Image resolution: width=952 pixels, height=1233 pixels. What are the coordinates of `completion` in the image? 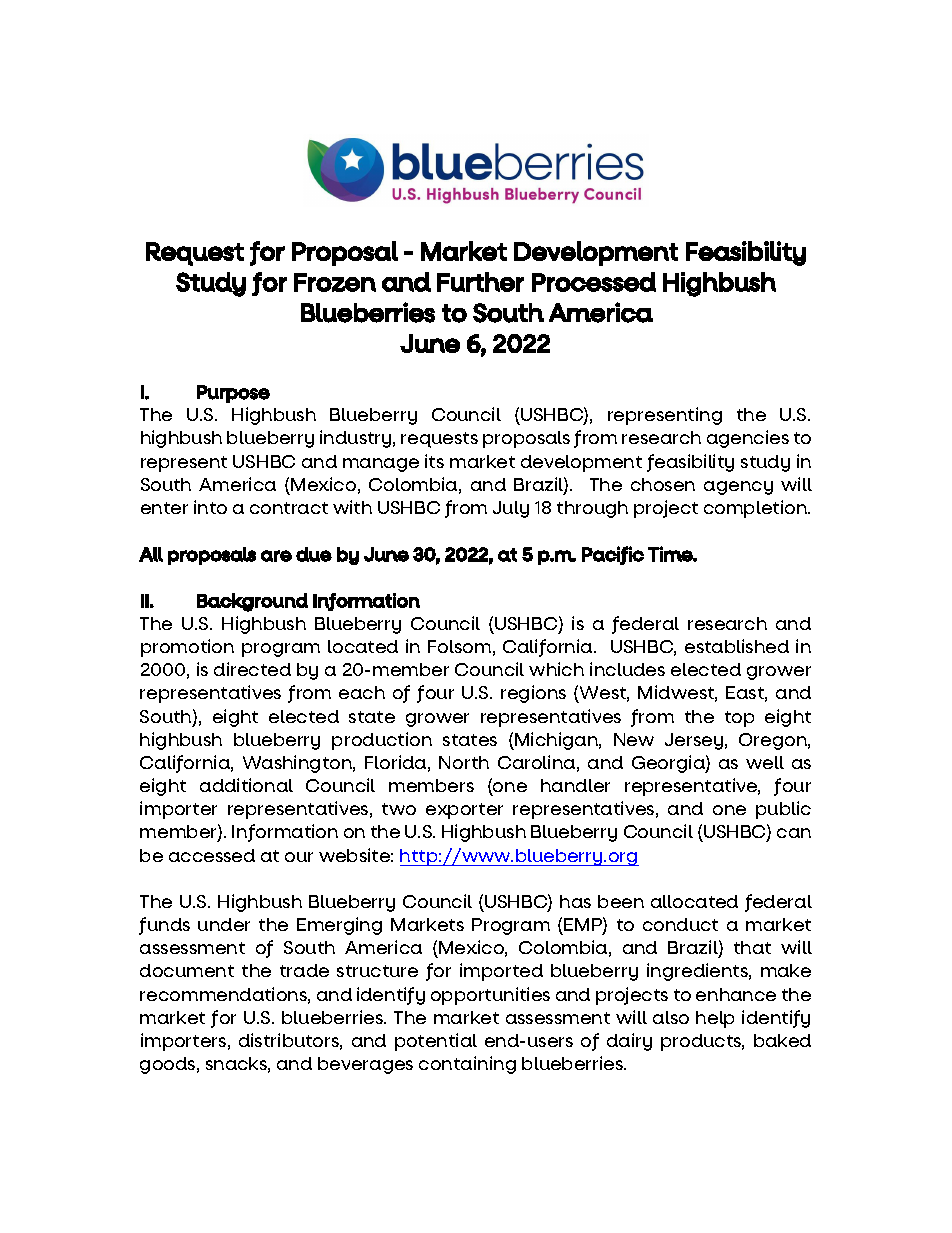 It's located at (757, 509).
